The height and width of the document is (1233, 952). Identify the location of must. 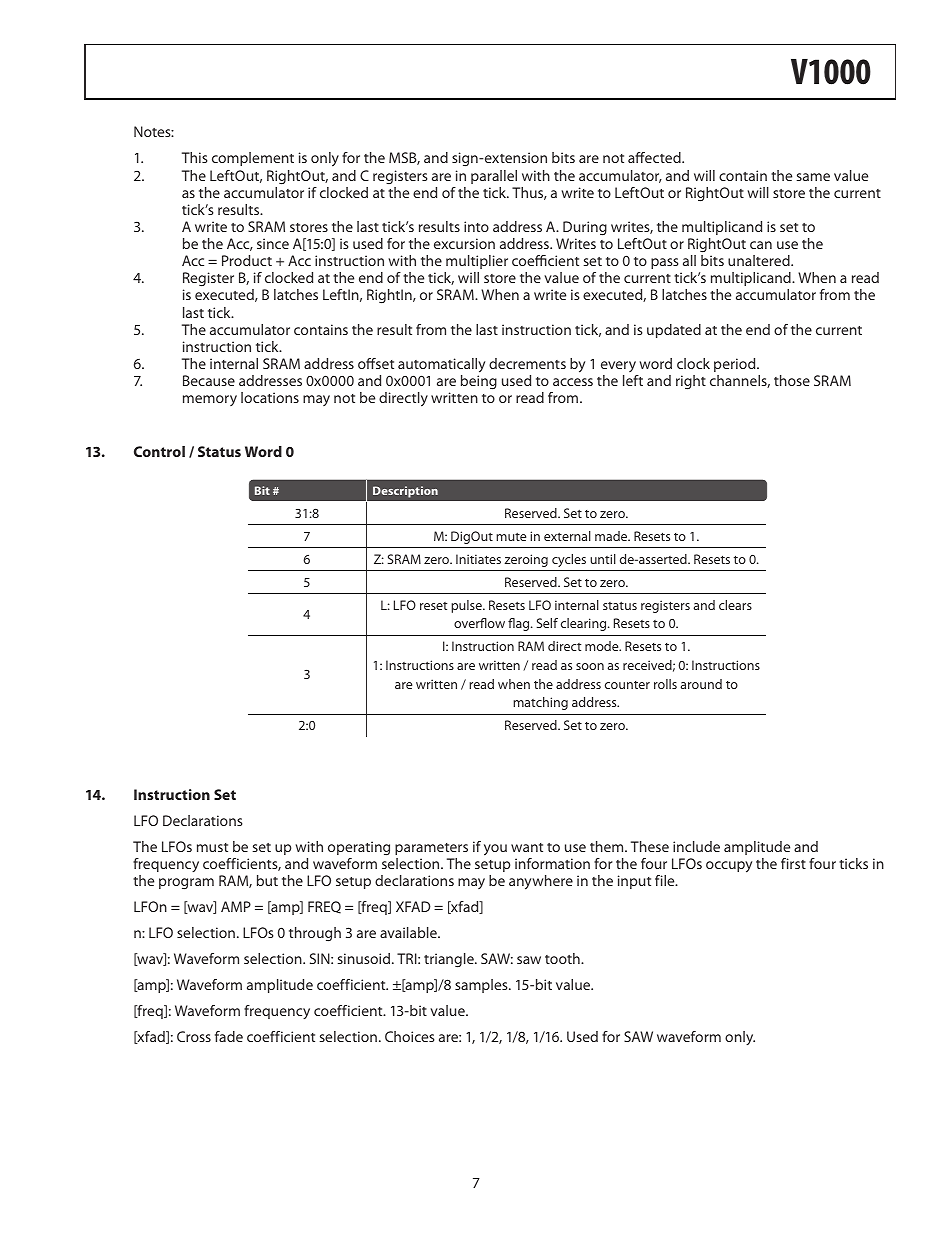
(212, 847).
